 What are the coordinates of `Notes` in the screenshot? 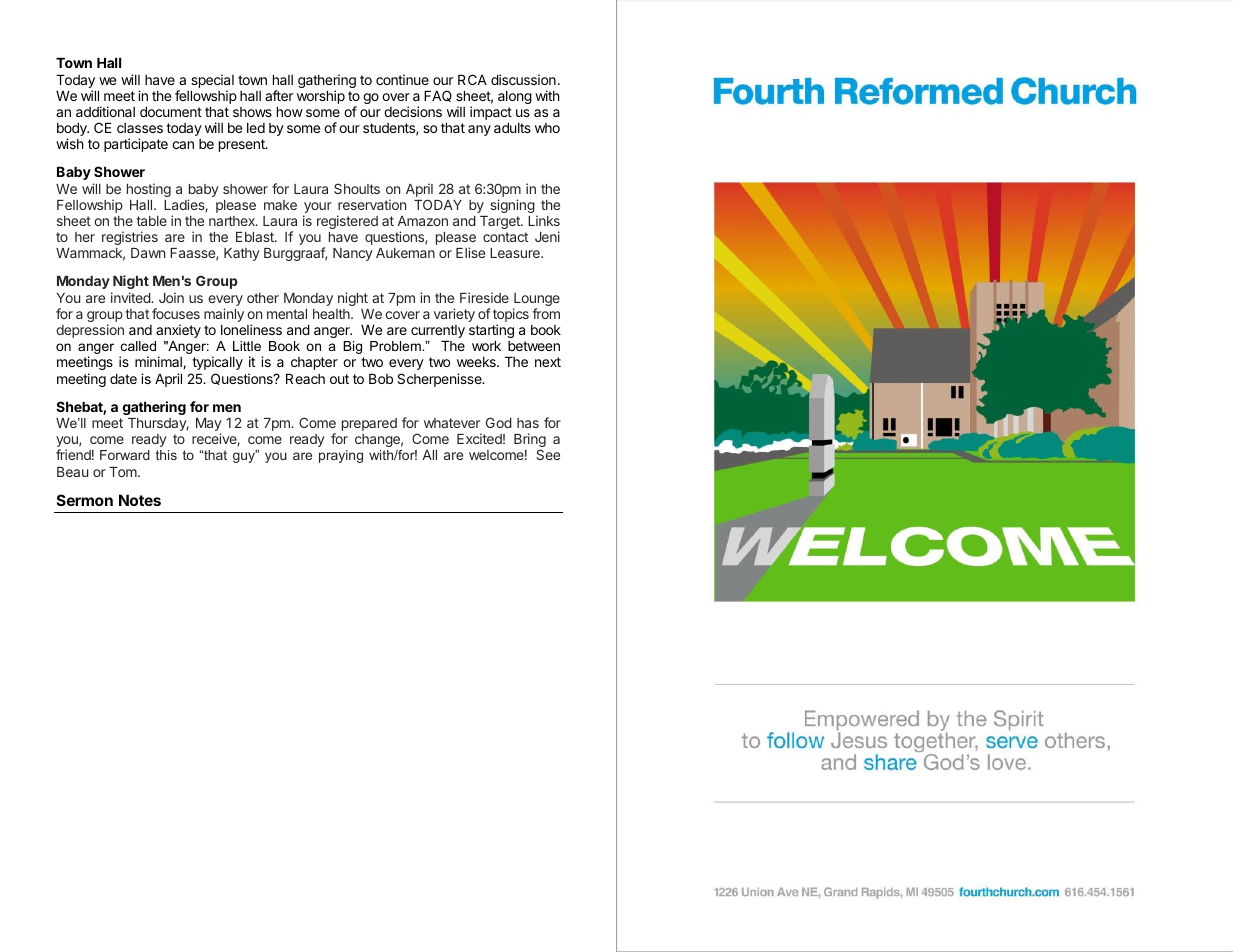 It's located at (140, 500).
